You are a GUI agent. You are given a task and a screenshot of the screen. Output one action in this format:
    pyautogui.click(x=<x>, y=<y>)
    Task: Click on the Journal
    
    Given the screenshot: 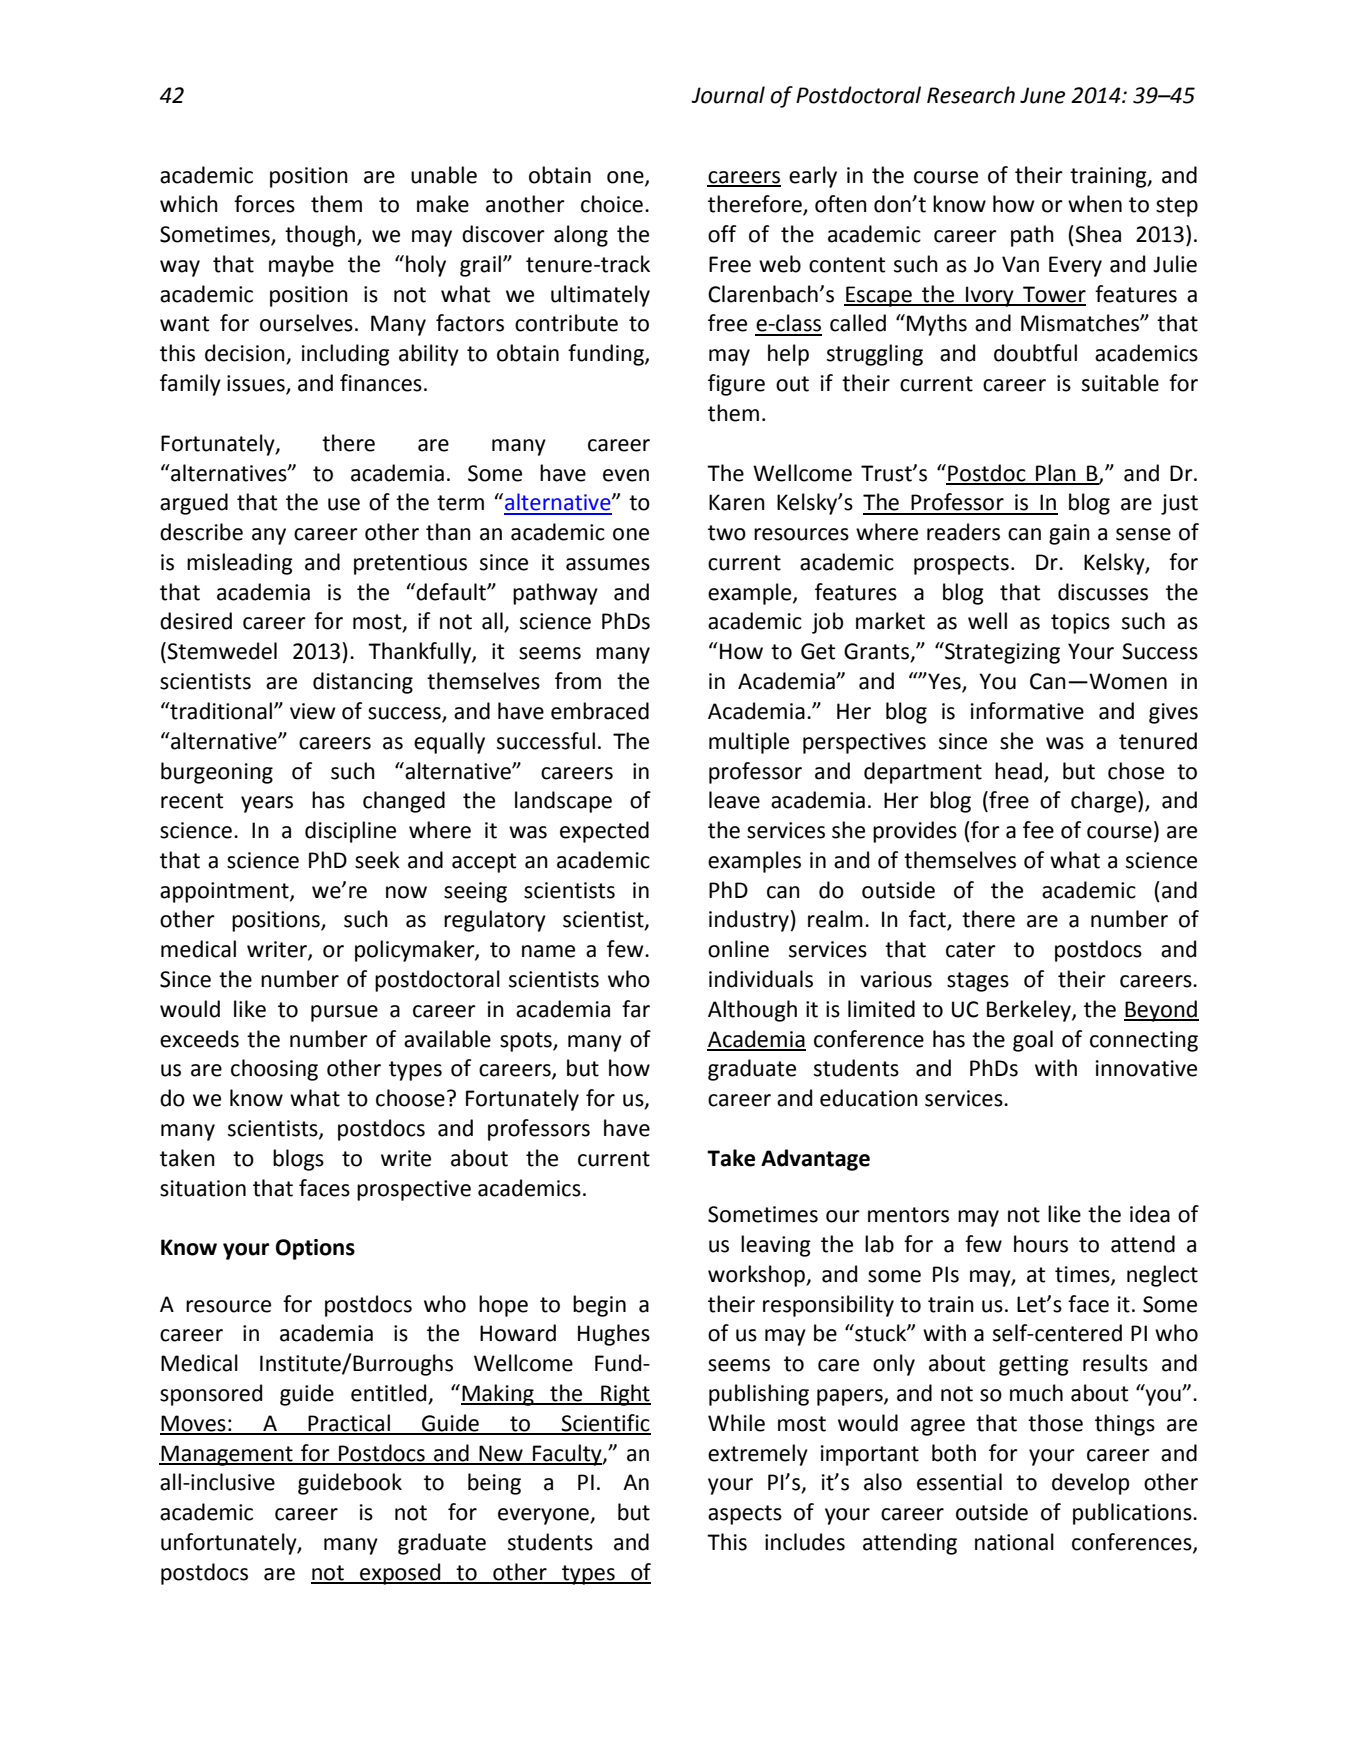 What is the action you would take?
    pyautogui.click(x=728, y=95)
